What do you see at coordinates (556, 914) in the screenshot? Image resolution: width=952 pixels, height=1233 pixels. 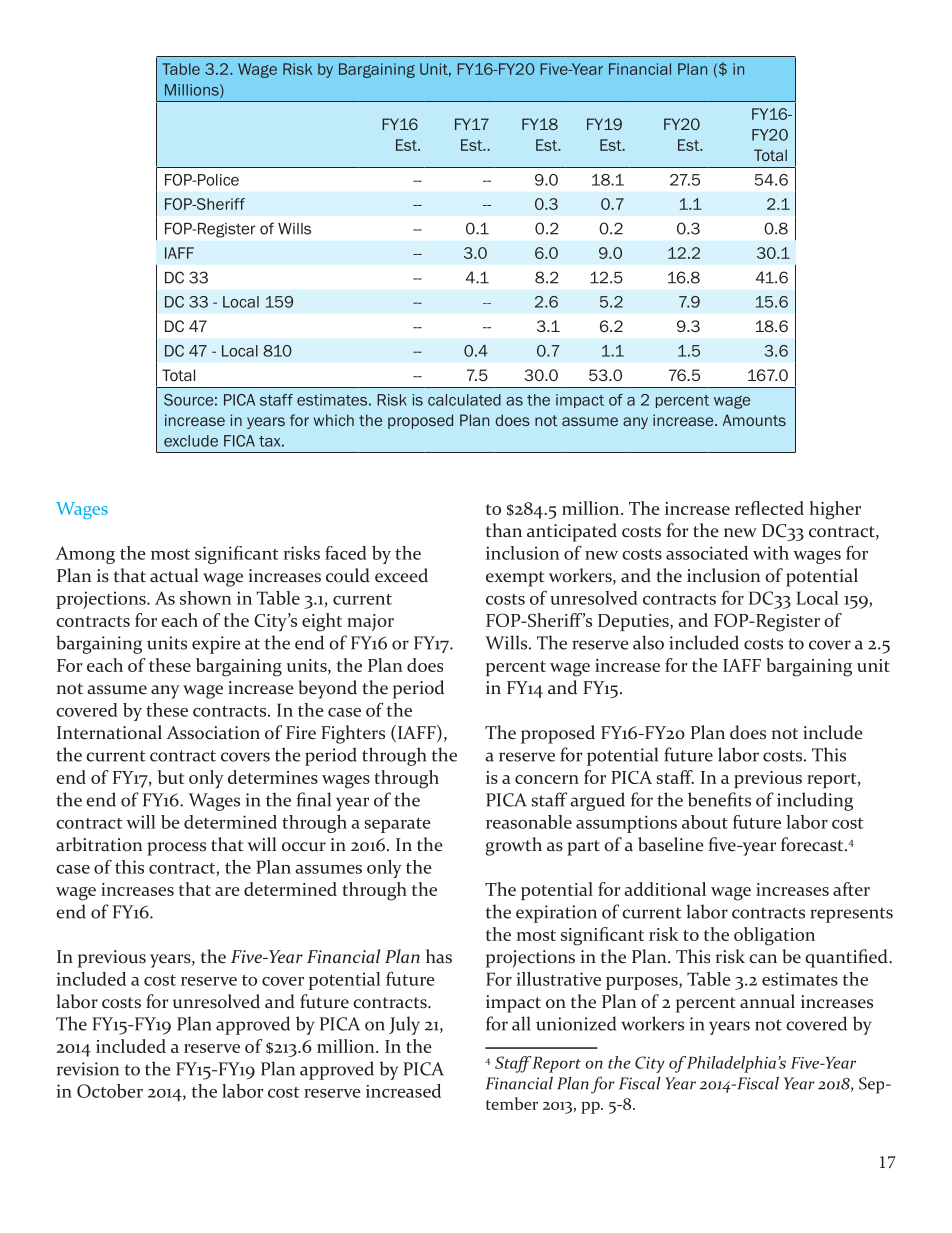 I see `expiration` at bounding box center [556, 914].
